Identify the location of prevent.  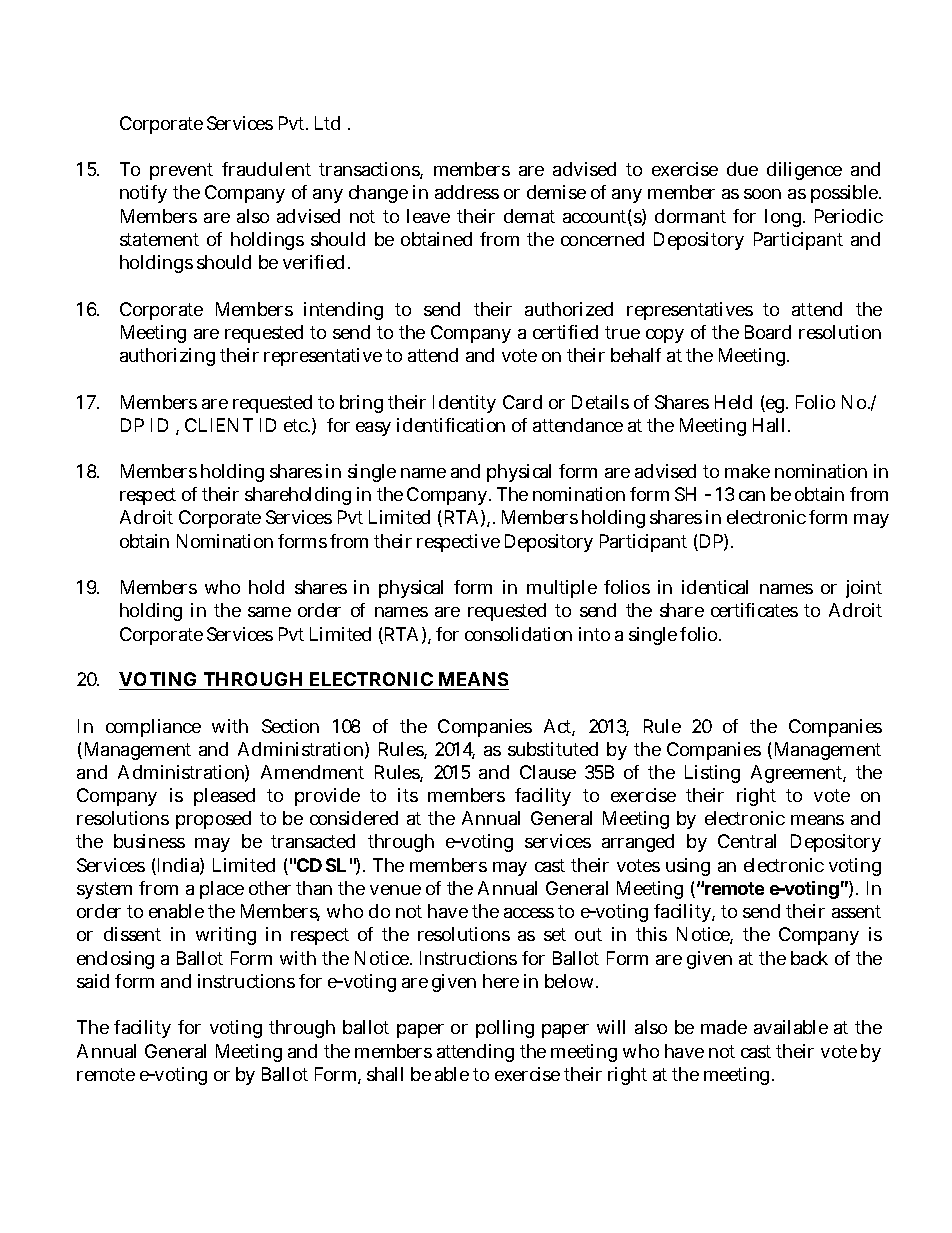
(181, 171).
